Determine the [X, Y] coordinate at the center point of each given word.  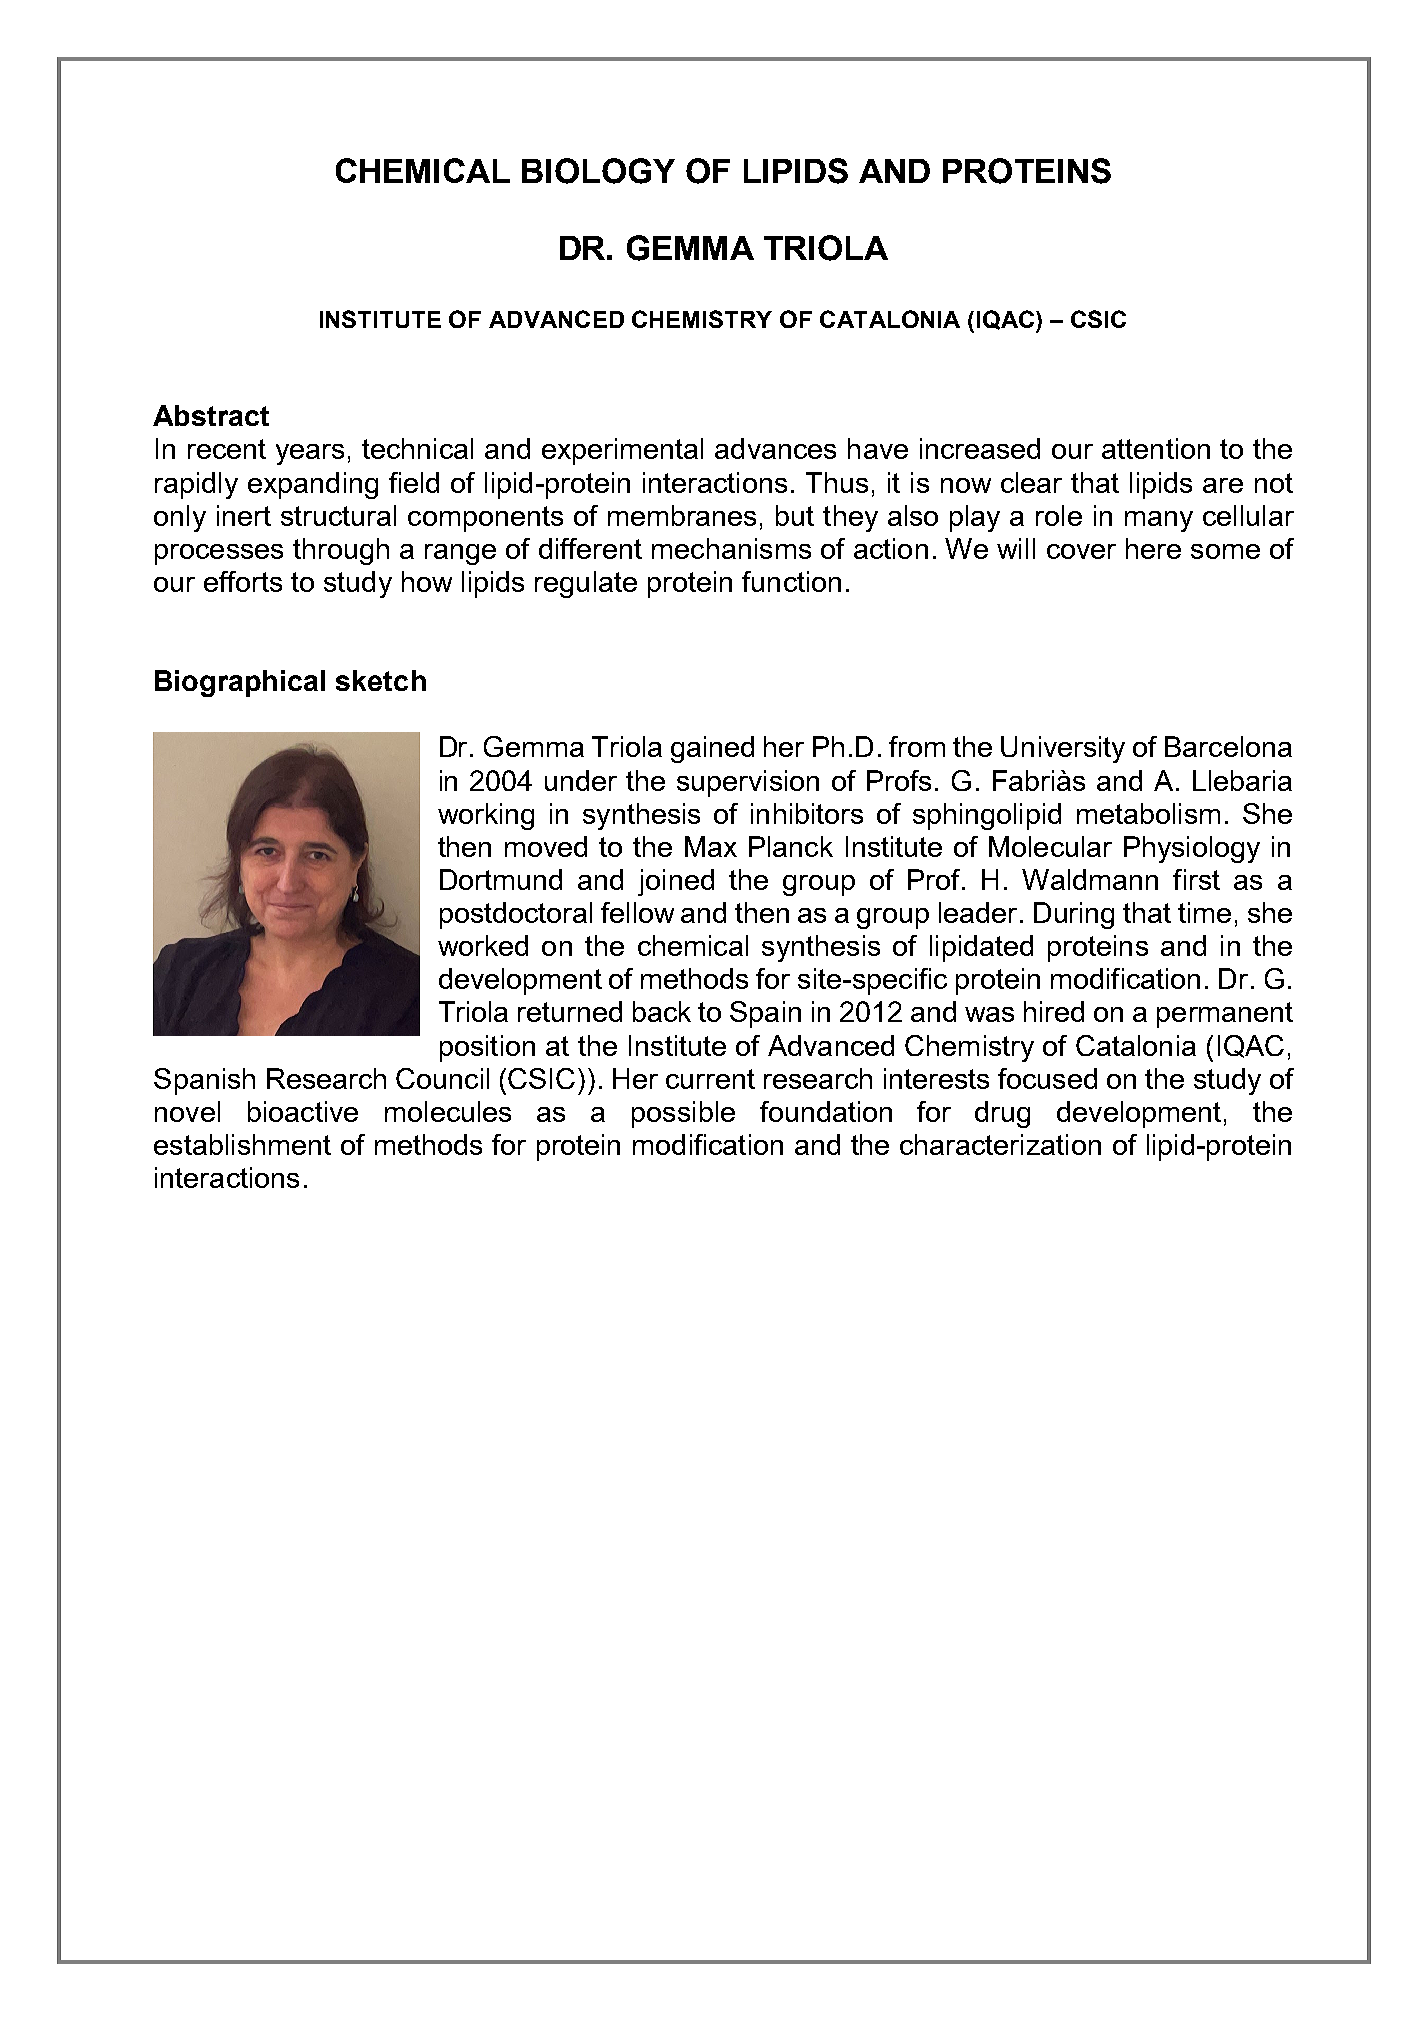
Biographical [240, 683]
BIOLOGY [598, 171]
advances [775, 448]
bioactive [303, 1111]
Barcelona [1228, 746]
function [791, 581]
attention [1156, 448]
